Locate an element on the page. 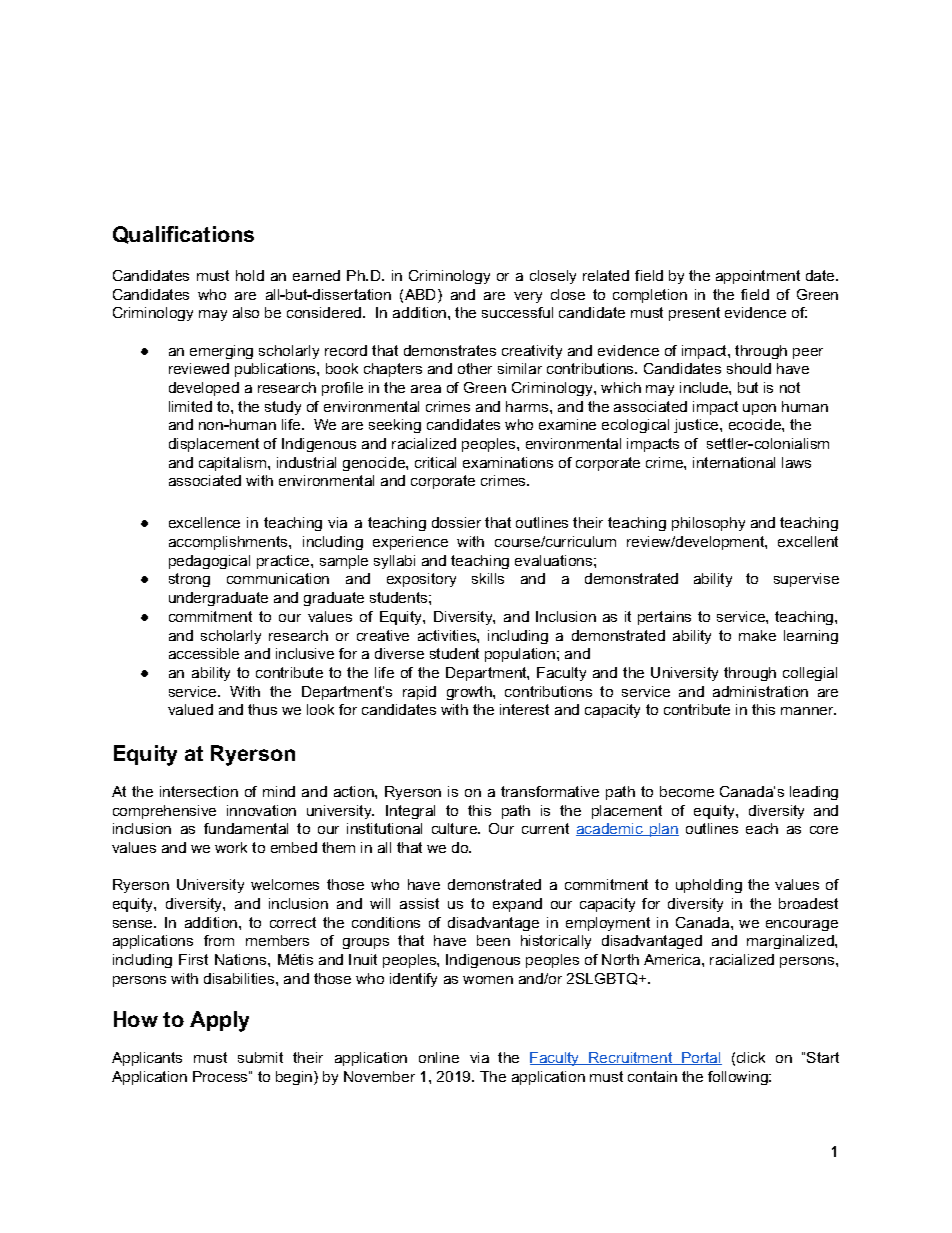 Image resolution: width=952 pixels, height=1233 pixels. online is located at coordinates (439, 1057).
